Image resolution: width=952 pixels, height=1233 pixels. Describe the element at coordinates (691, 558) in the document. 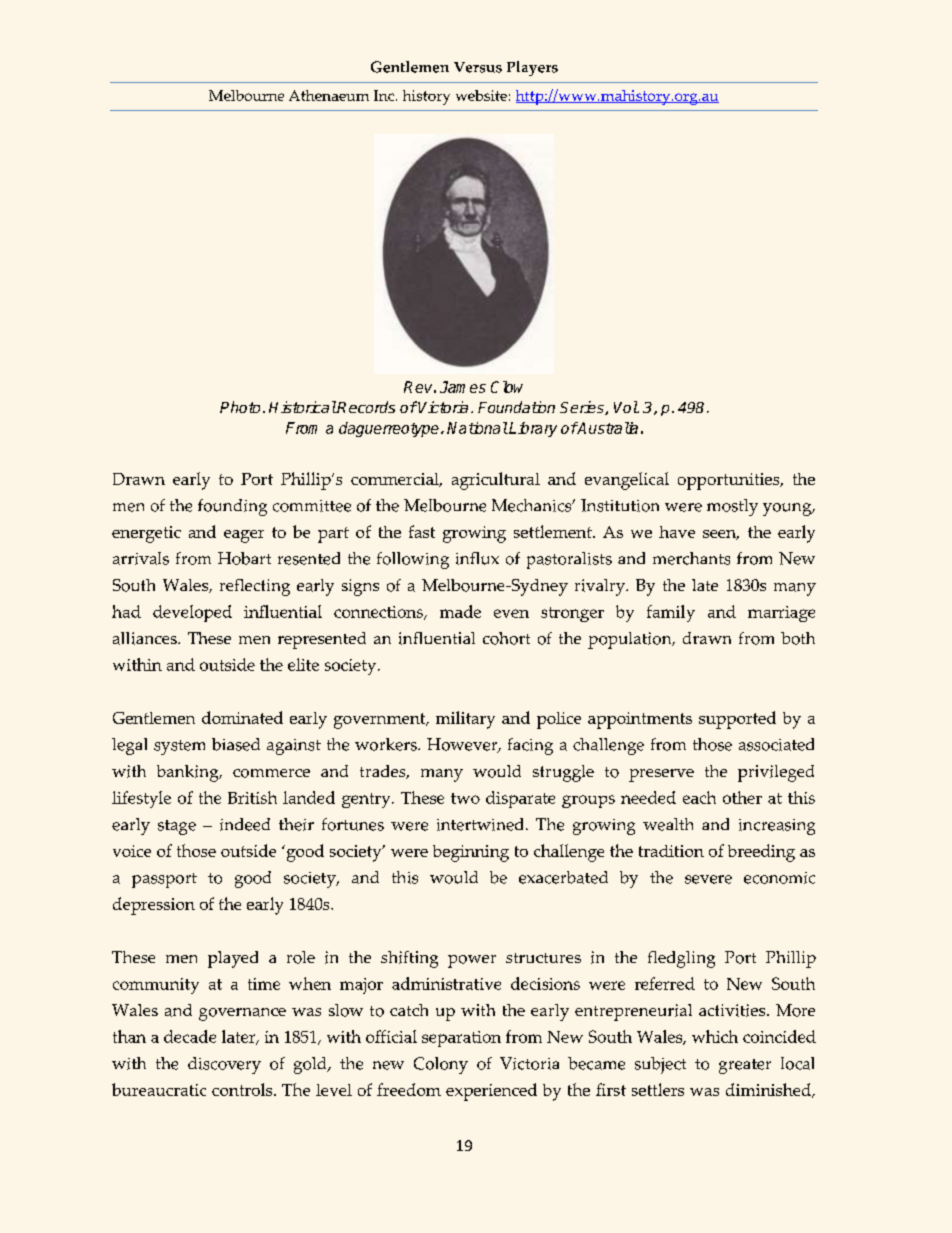

I see `merchants` at that location.
